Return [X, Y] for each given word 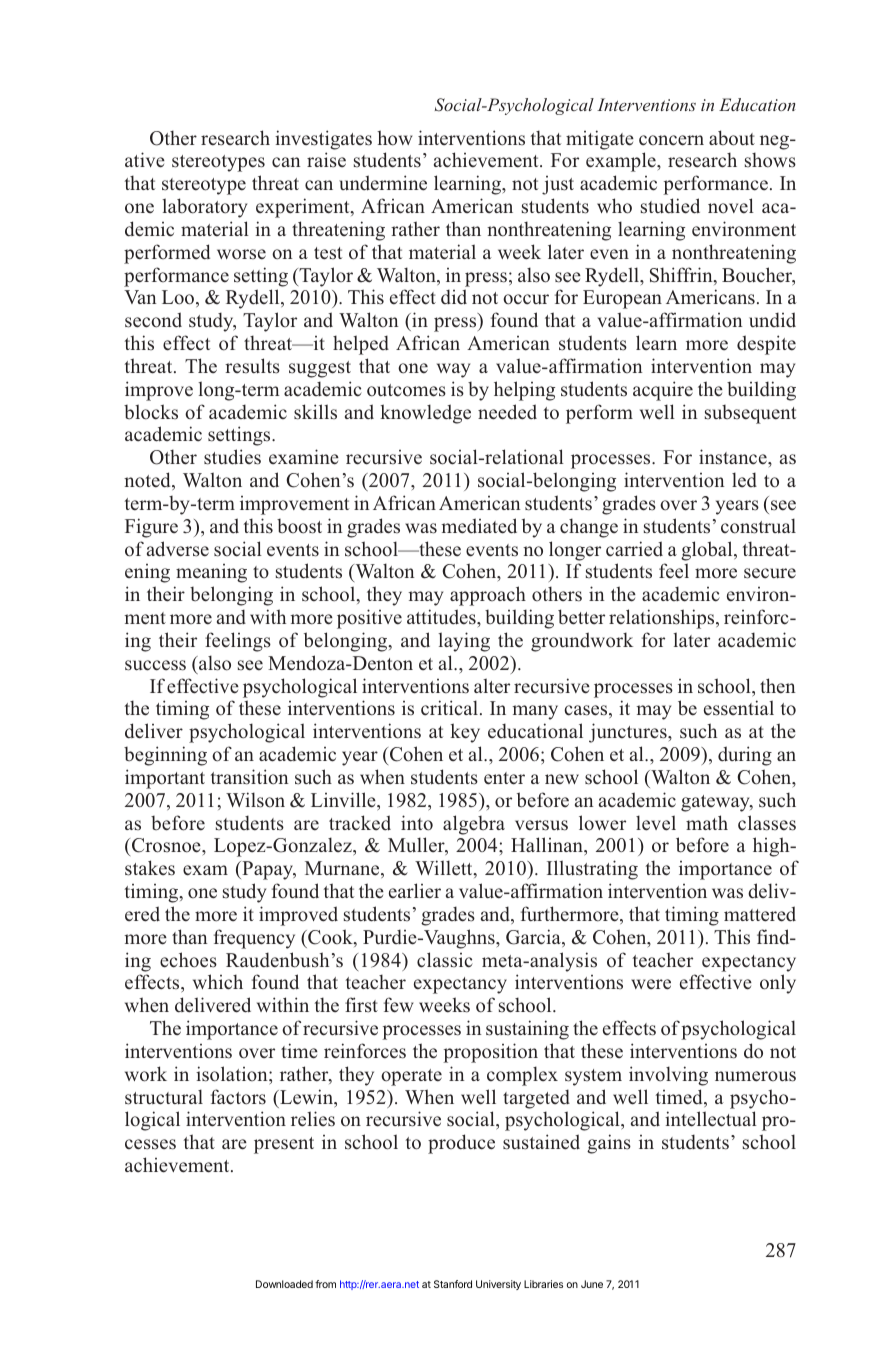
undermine [383, 183]
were [651, 984]
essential [739, 708]
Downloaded [284, 1284]
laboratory [204, 208]
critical [449, 708]
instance [734, 457]
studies [232, 457]
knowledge [425, 414]
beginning [165, 756]
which [218, 982]
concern [671, 140]
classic [445, 960]
